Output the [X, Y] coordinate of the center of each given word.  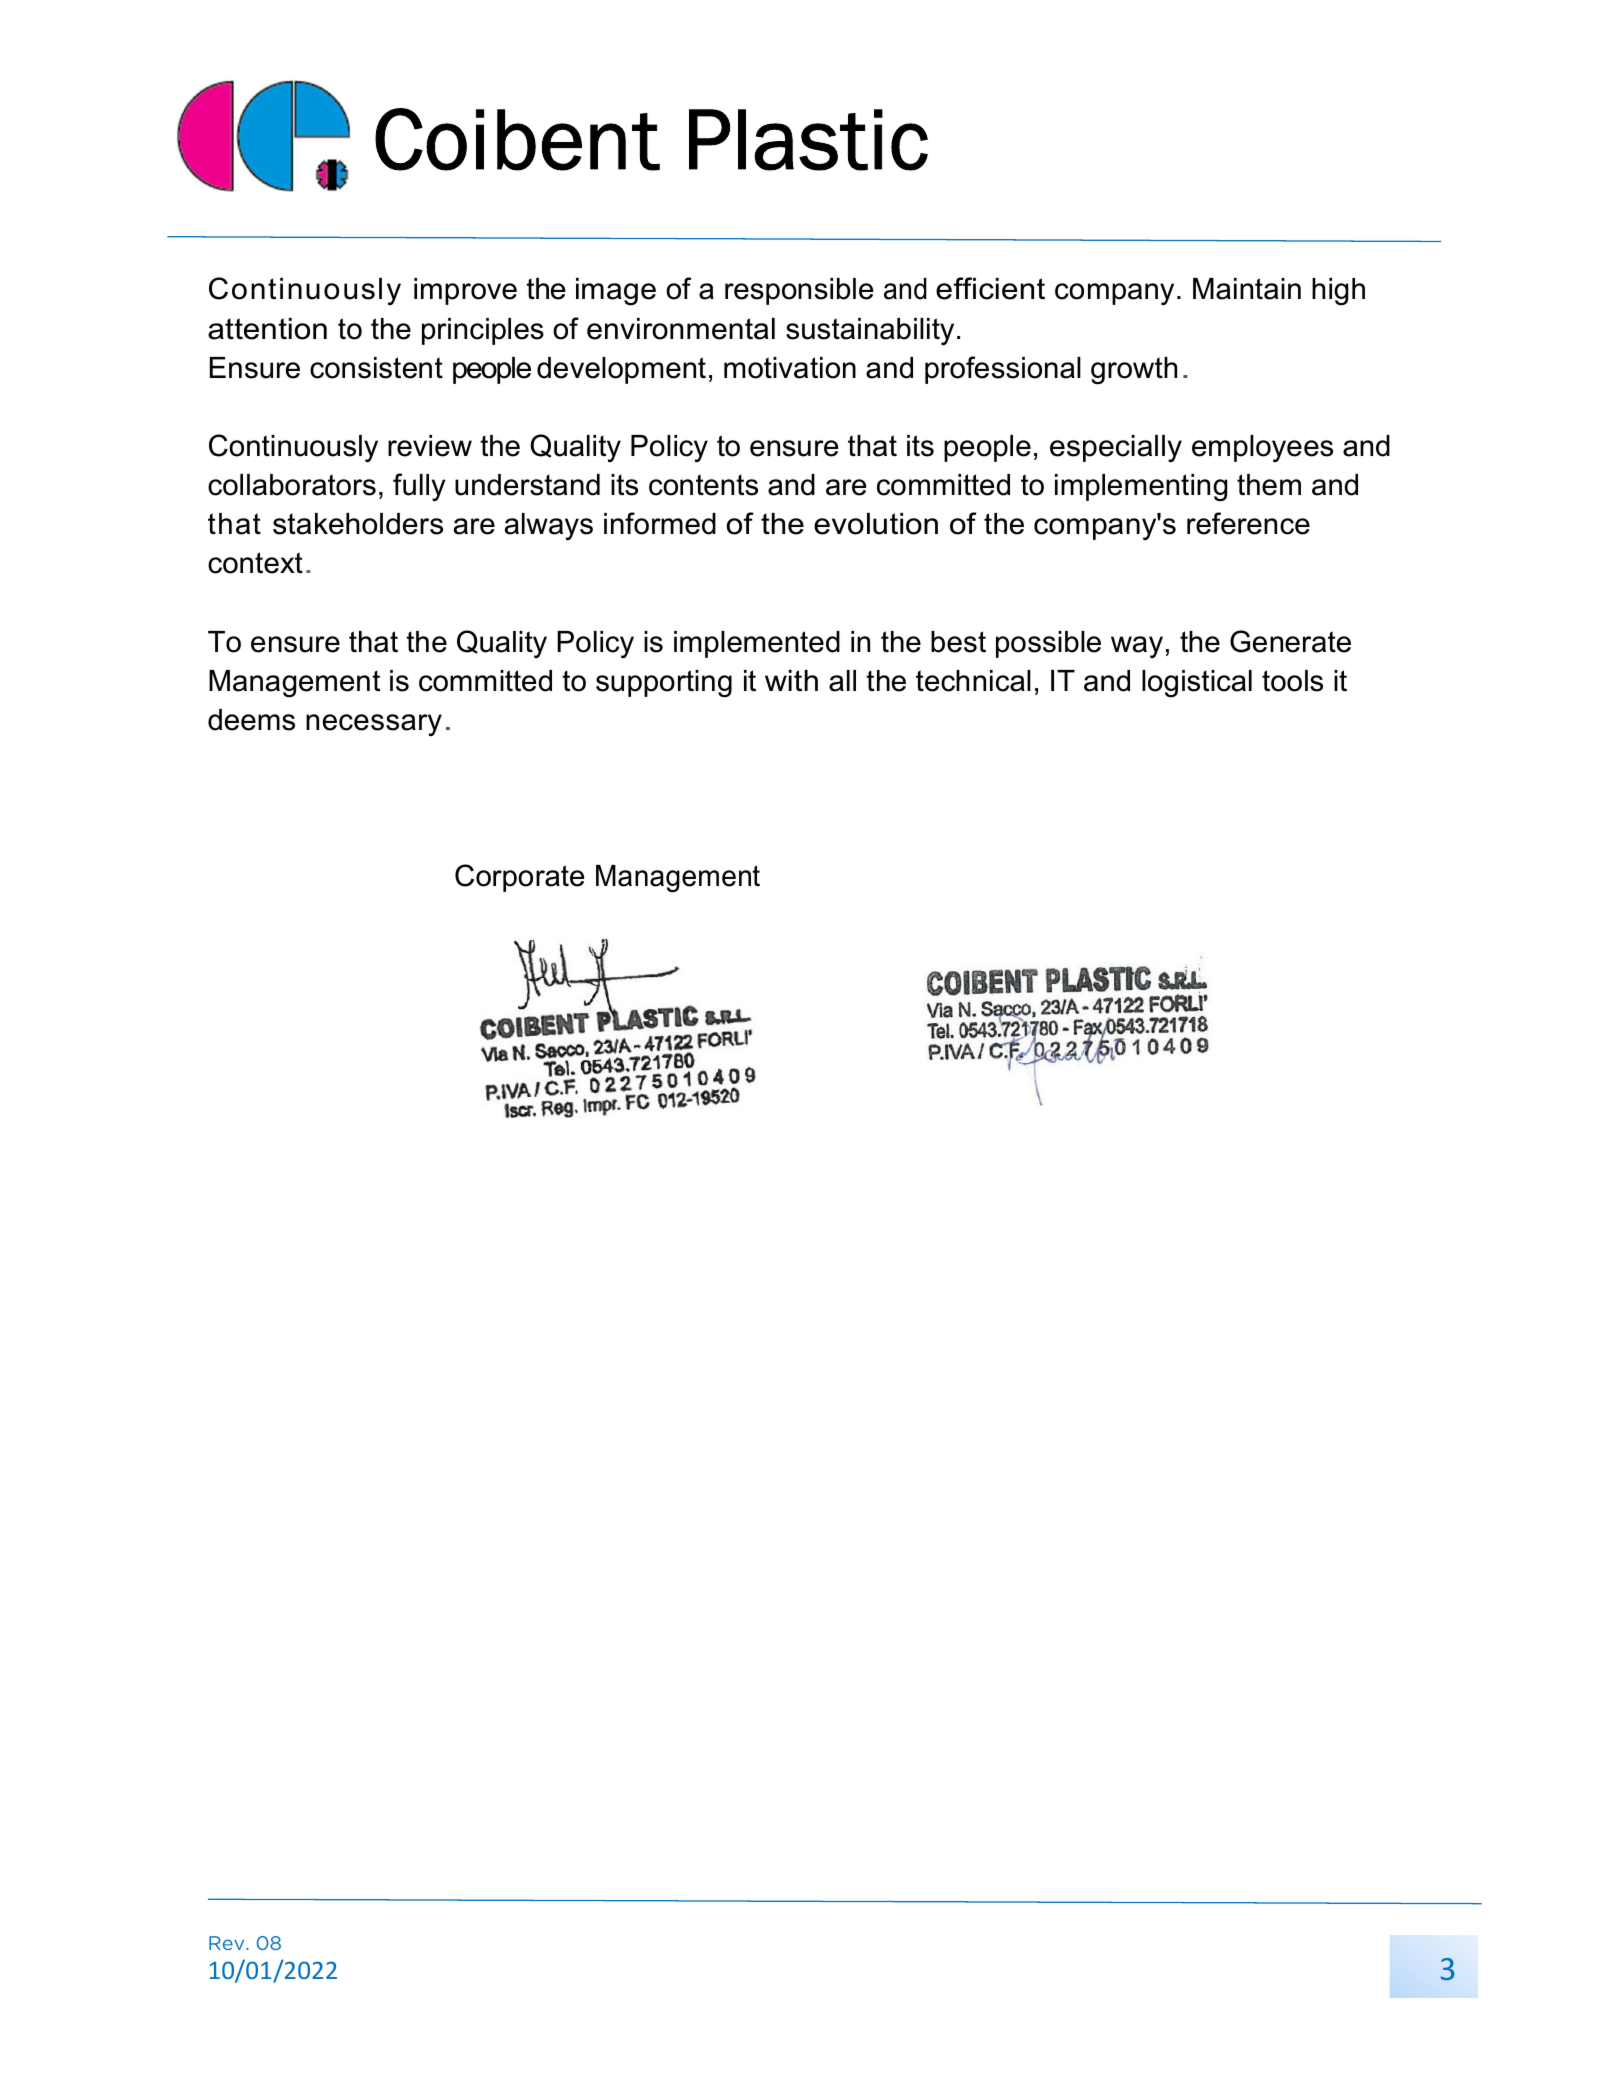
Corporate [519, 878]
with [791, 680]
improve [465, 291]
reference [1248, 523]
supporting [664, 684]
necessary [374, 725]
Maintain [1247, 289]
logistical [1197, 684]
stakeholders [358, 524]
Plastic [808, 140]
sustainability [870, 331]
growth [1134, 371]
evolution [876, 524]
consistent [376, 368]
